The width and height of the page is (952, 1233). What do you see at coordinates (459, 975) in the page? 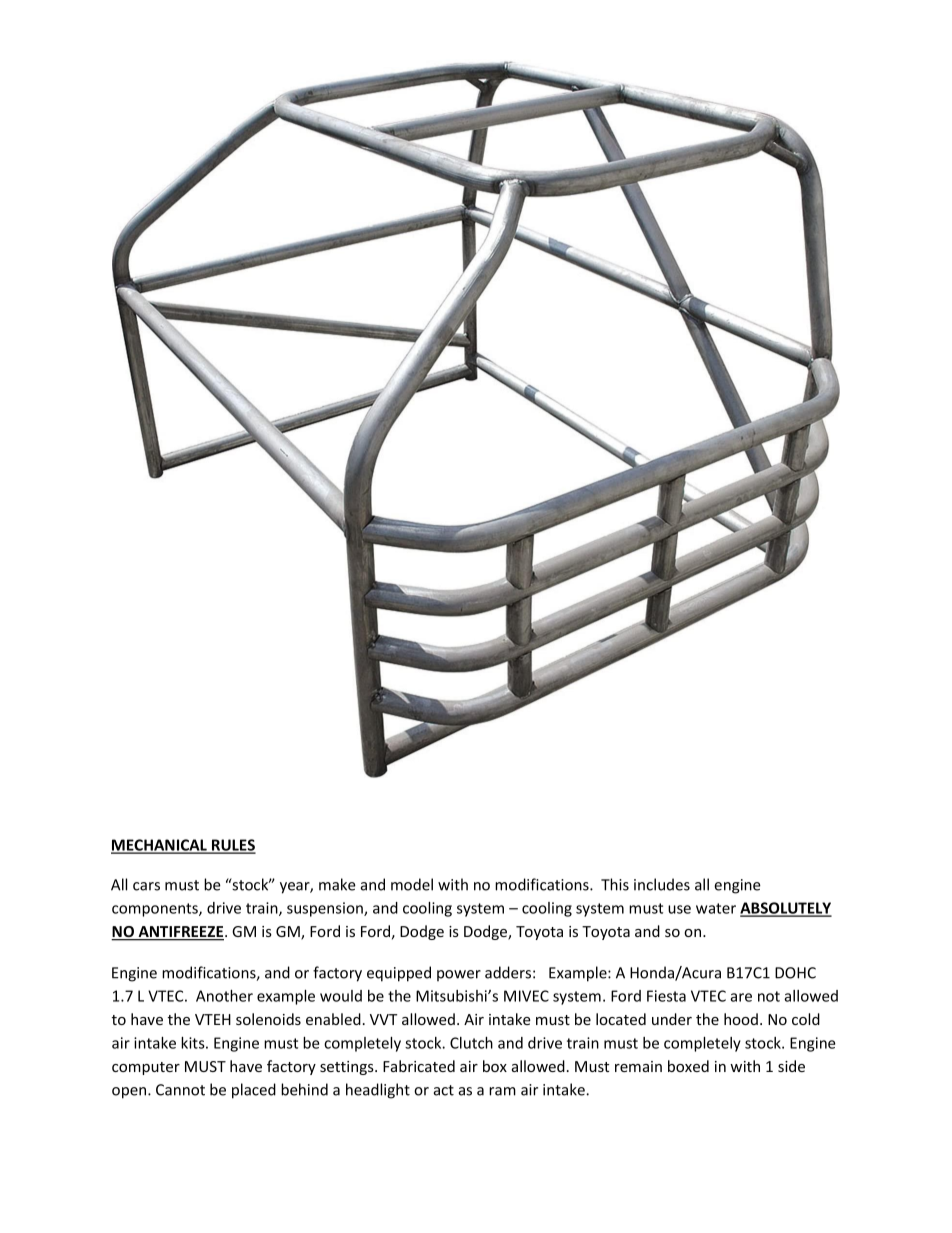
I see `power` at bounding box center [459, 975].
